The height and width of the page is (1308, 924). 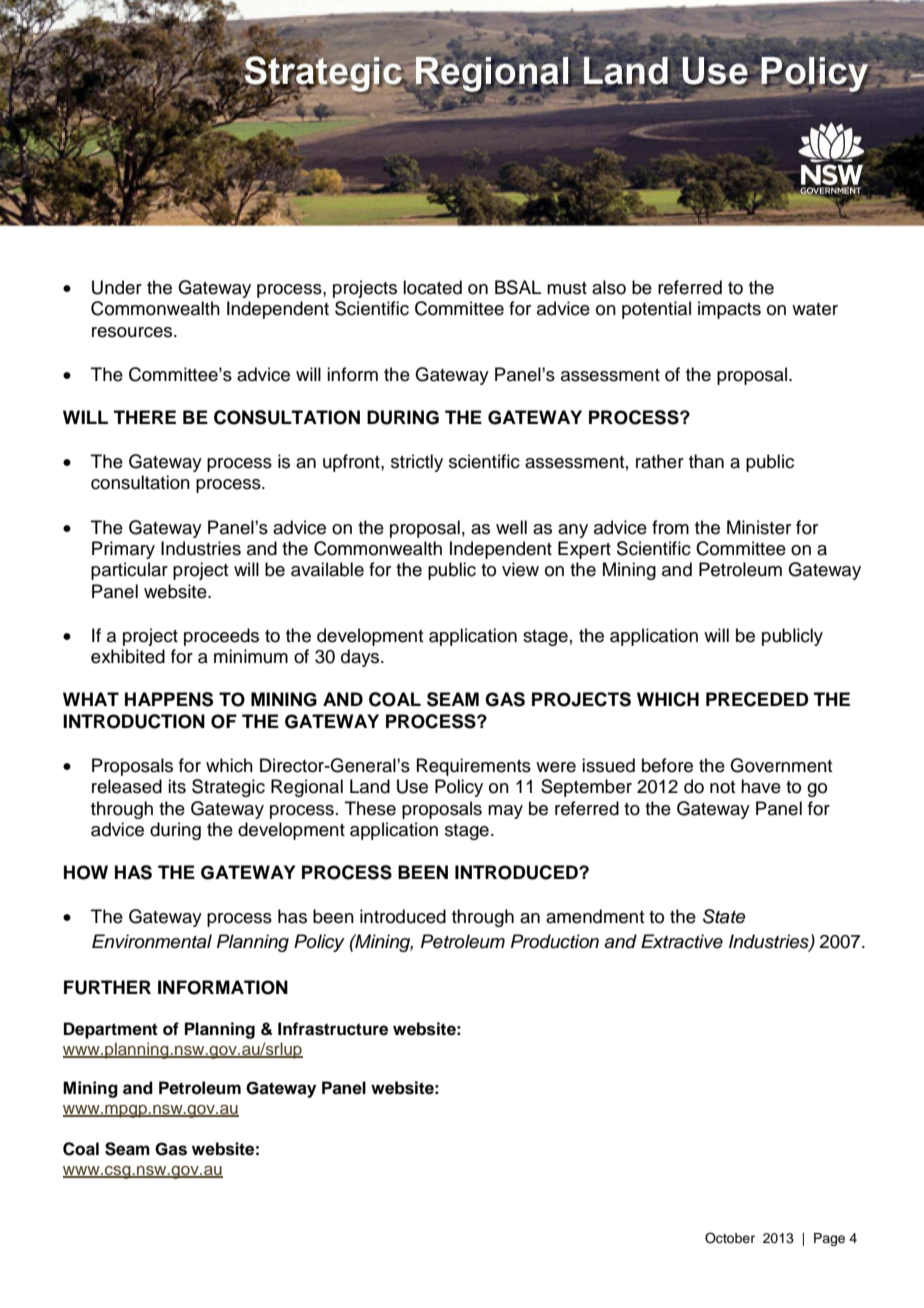 What do you see at coordinates (432, 287) in the page?
I see `located` at bounding box center [432, 287].
